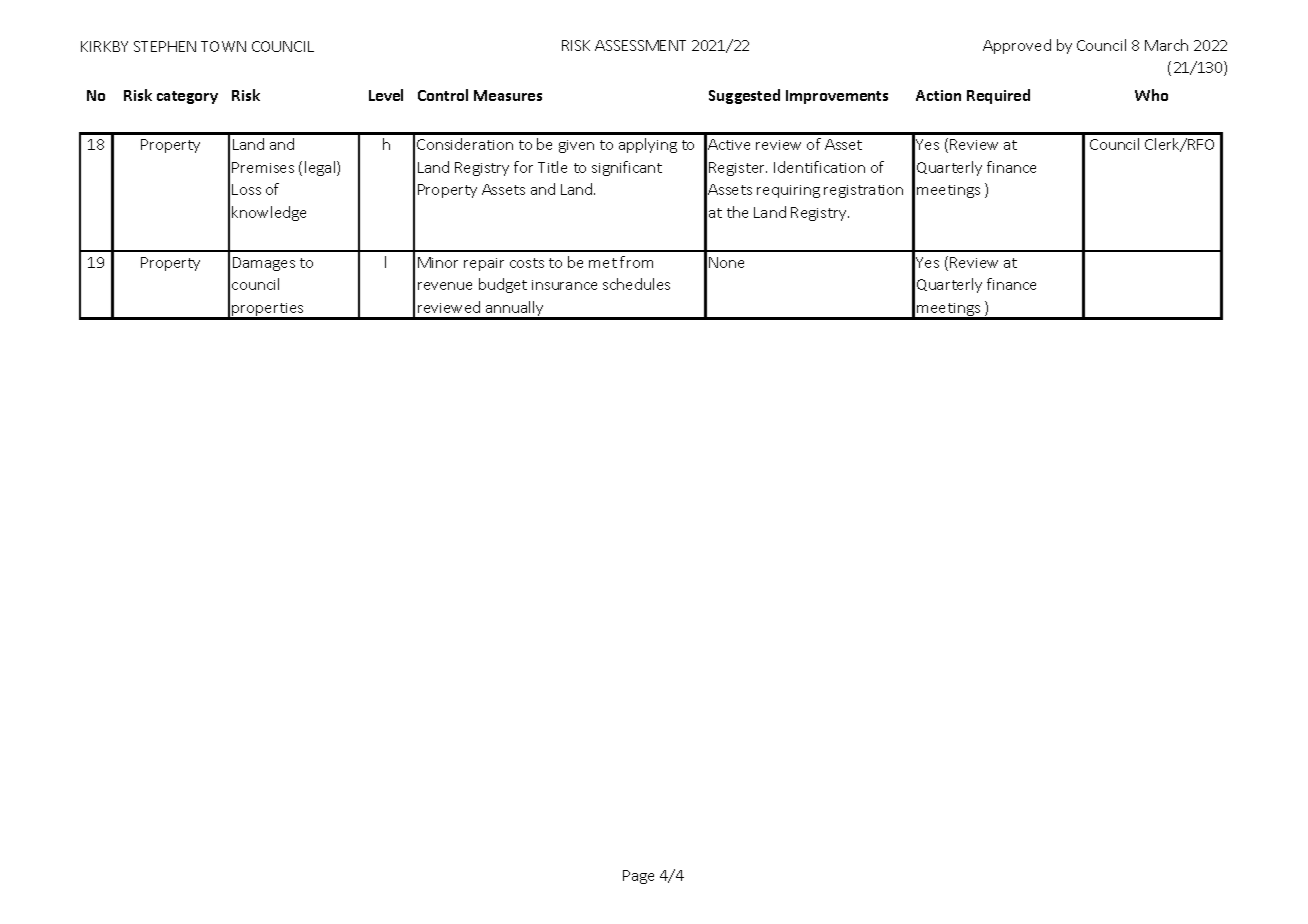 The width and height of the page is (1308, 924). Describe the element at coordinates (1017, 46) in the page. I see `Approved` at that location.
